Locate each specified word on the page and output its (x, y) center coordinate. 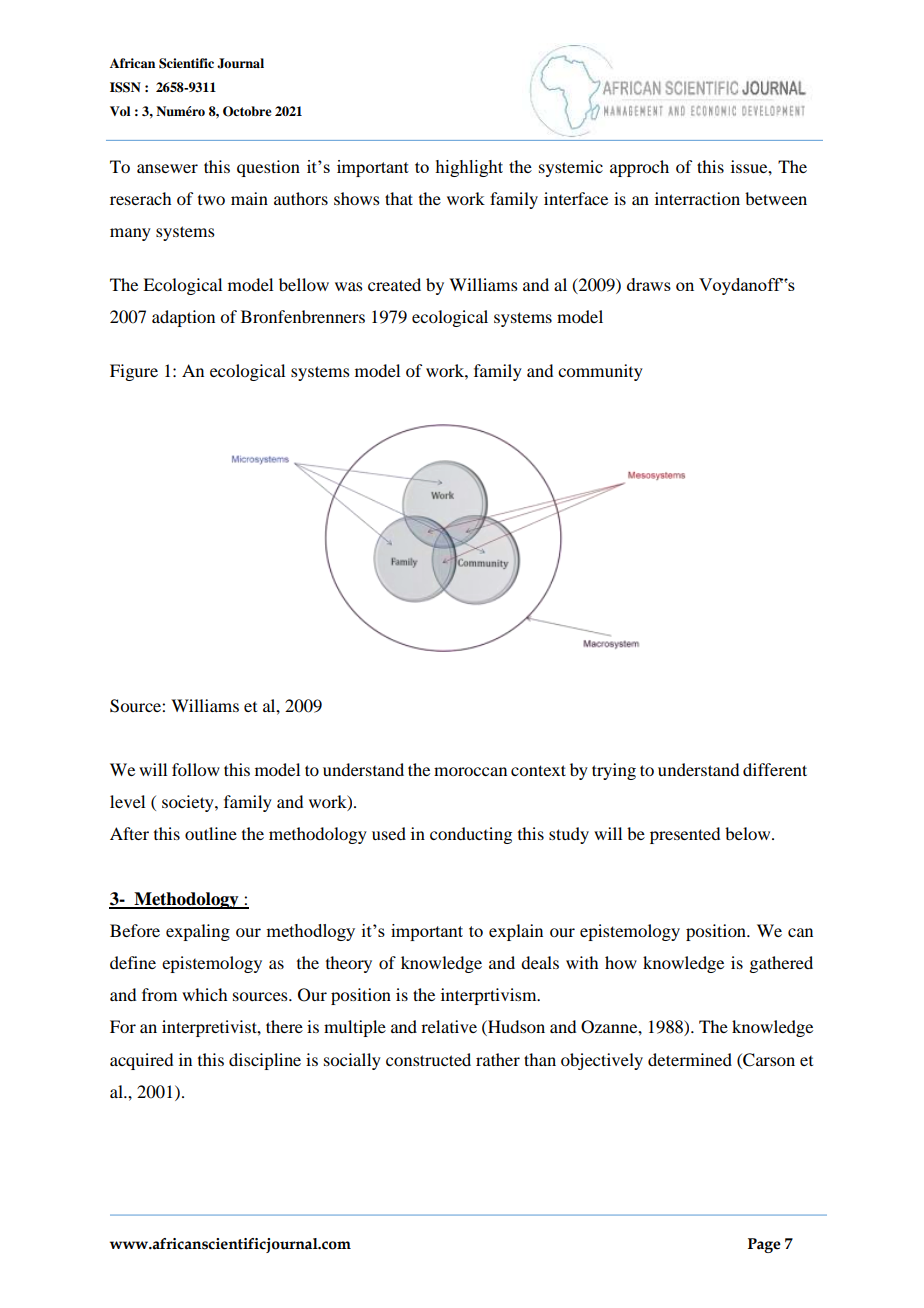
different (775, 769)
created (394, 284)
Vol (120, 111)
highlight (469, 168)
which (204, 994)
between (776, 198)
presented (685, 835)
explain (516, 932)
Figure (134, 372)
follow (196, 769)
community (600, 372)
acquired (141, 1061)
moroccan (470, 771)
